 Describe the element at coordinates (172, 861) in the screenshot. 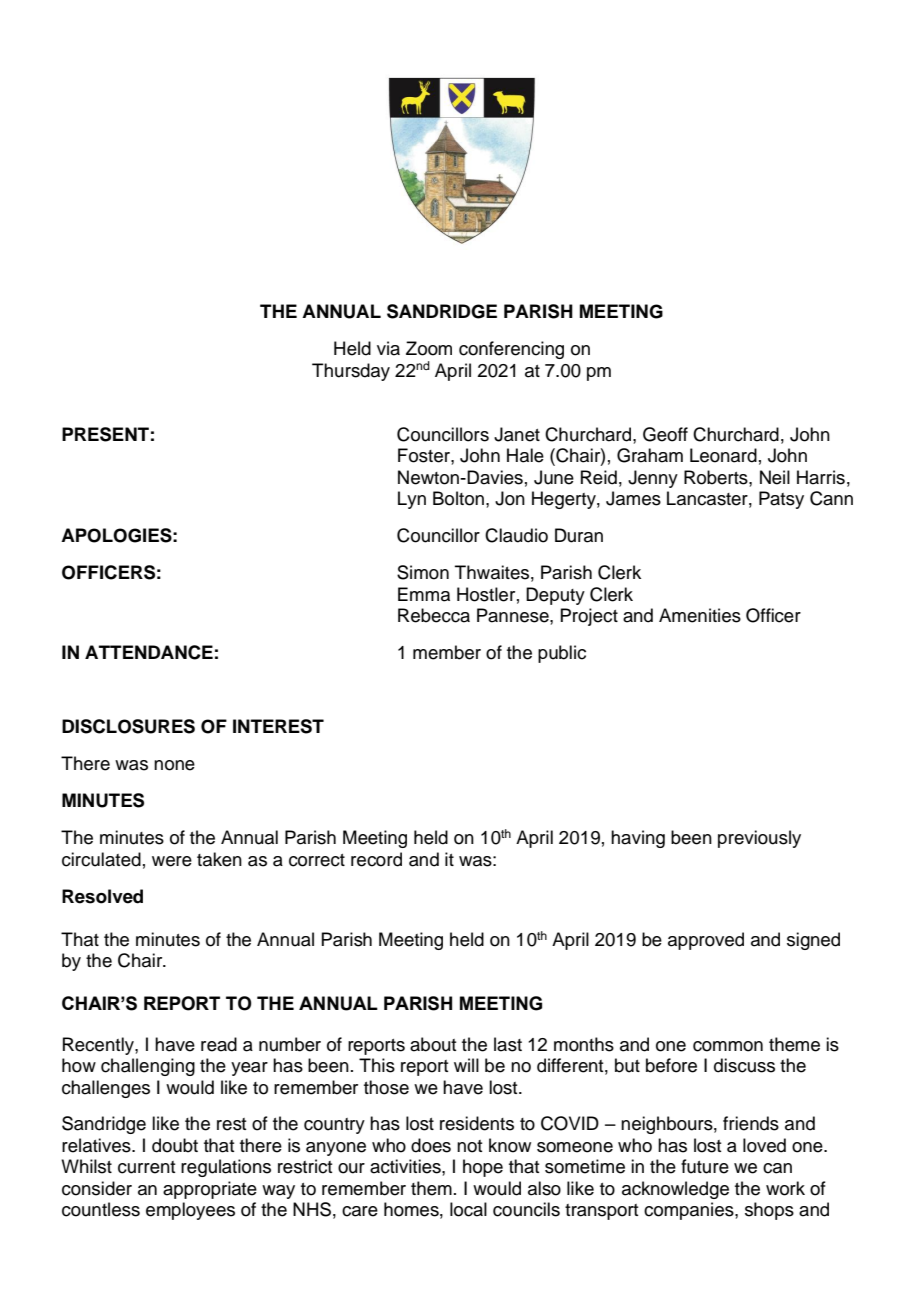

I see `were` at that location.
